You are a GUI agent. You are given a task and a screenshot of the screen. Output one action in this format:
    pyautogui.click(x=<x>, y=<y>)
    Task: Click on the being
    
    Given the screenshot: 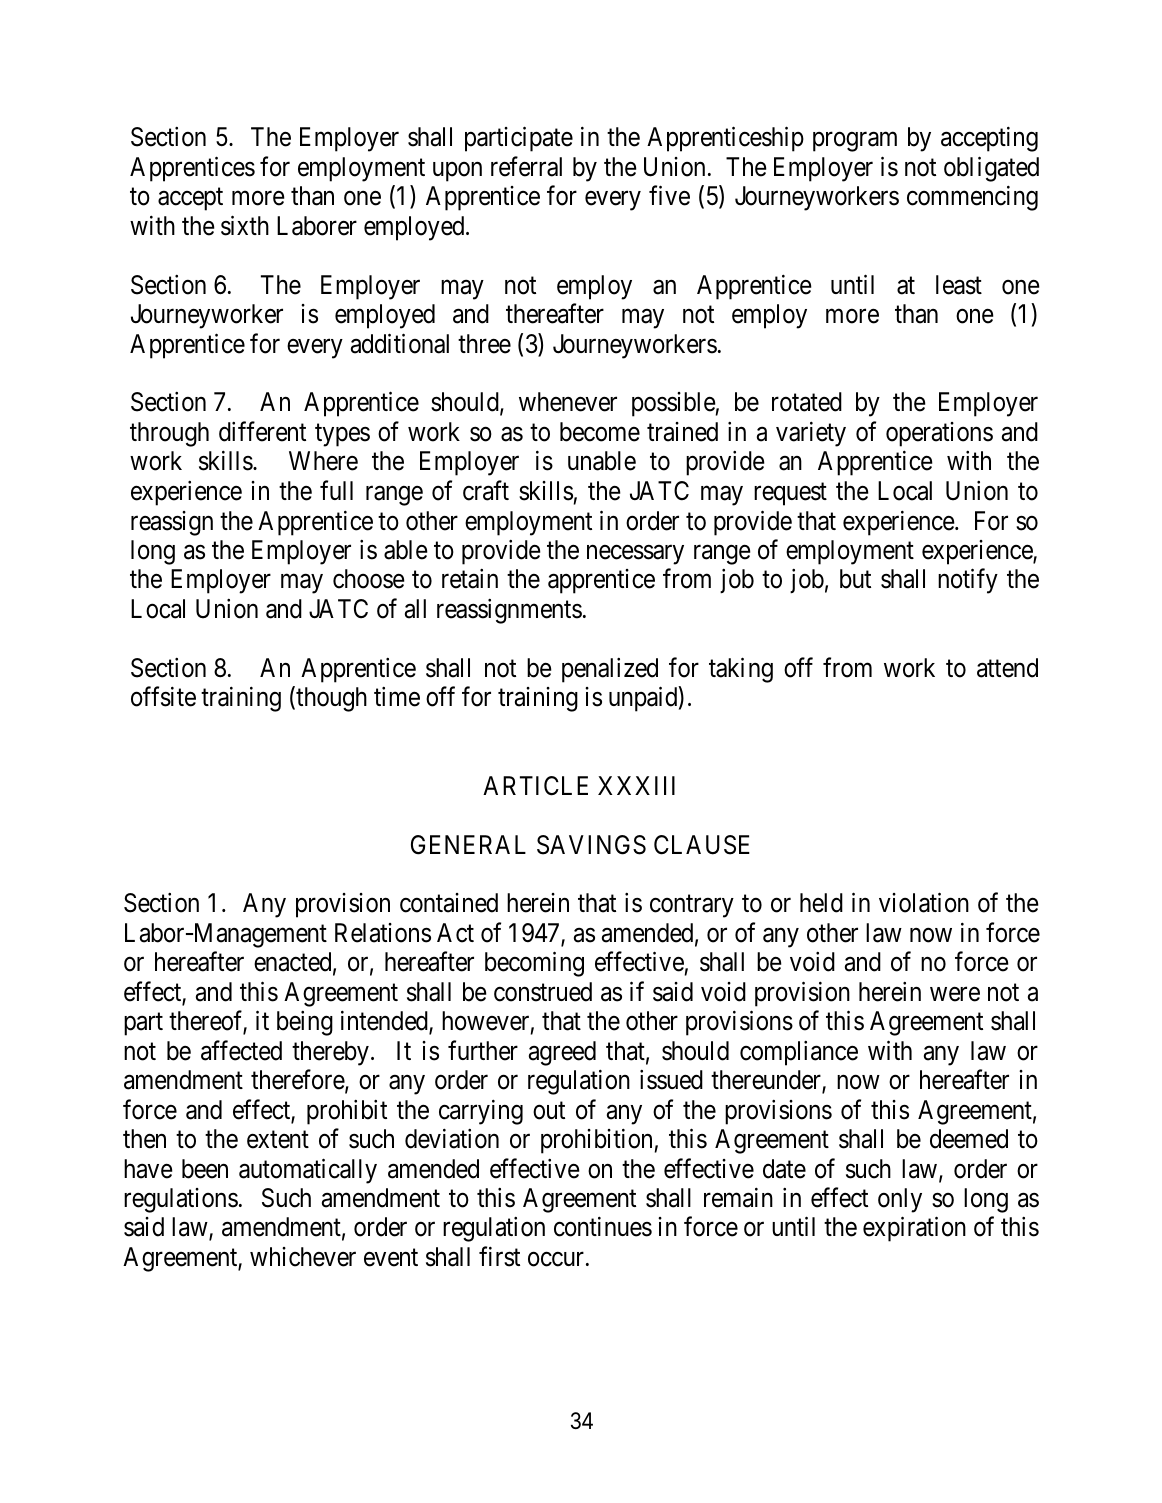 What is the action you would take?
    pyautogui.click(x=305, y=1023)
